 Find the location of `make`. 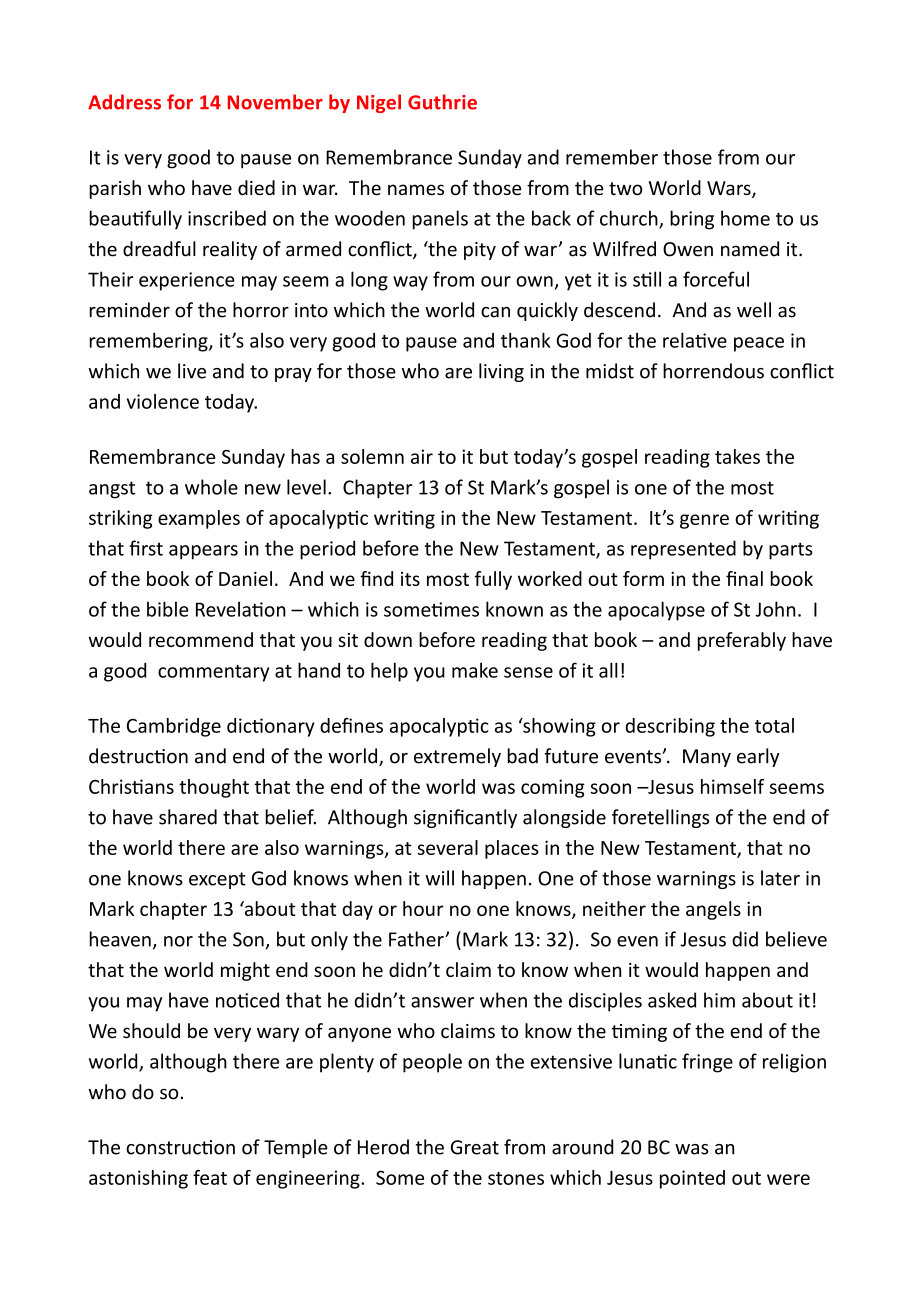

make is located at coordinates (475, 670).
